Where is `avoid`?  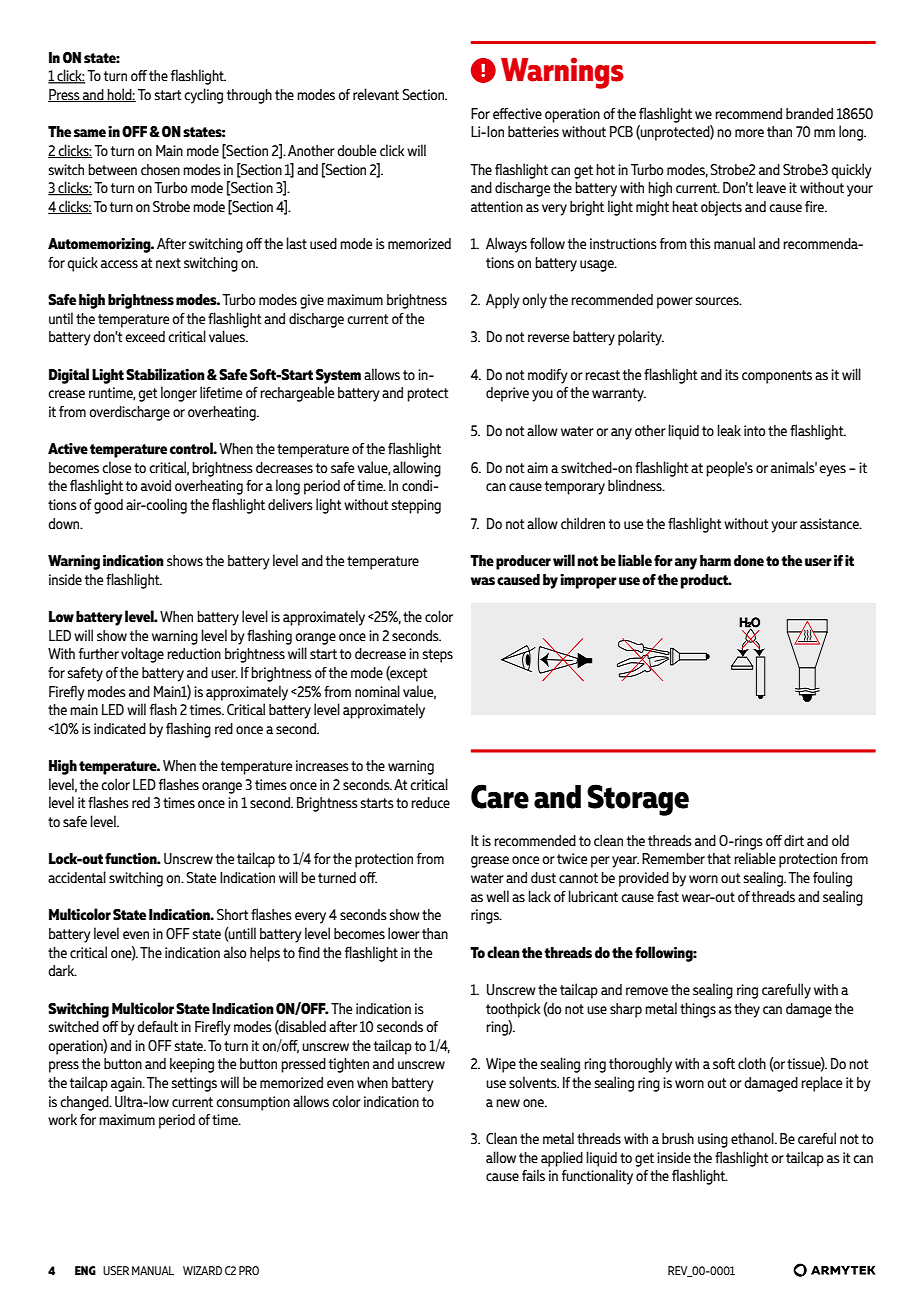 avoid is located at coordinates (156, 485).
